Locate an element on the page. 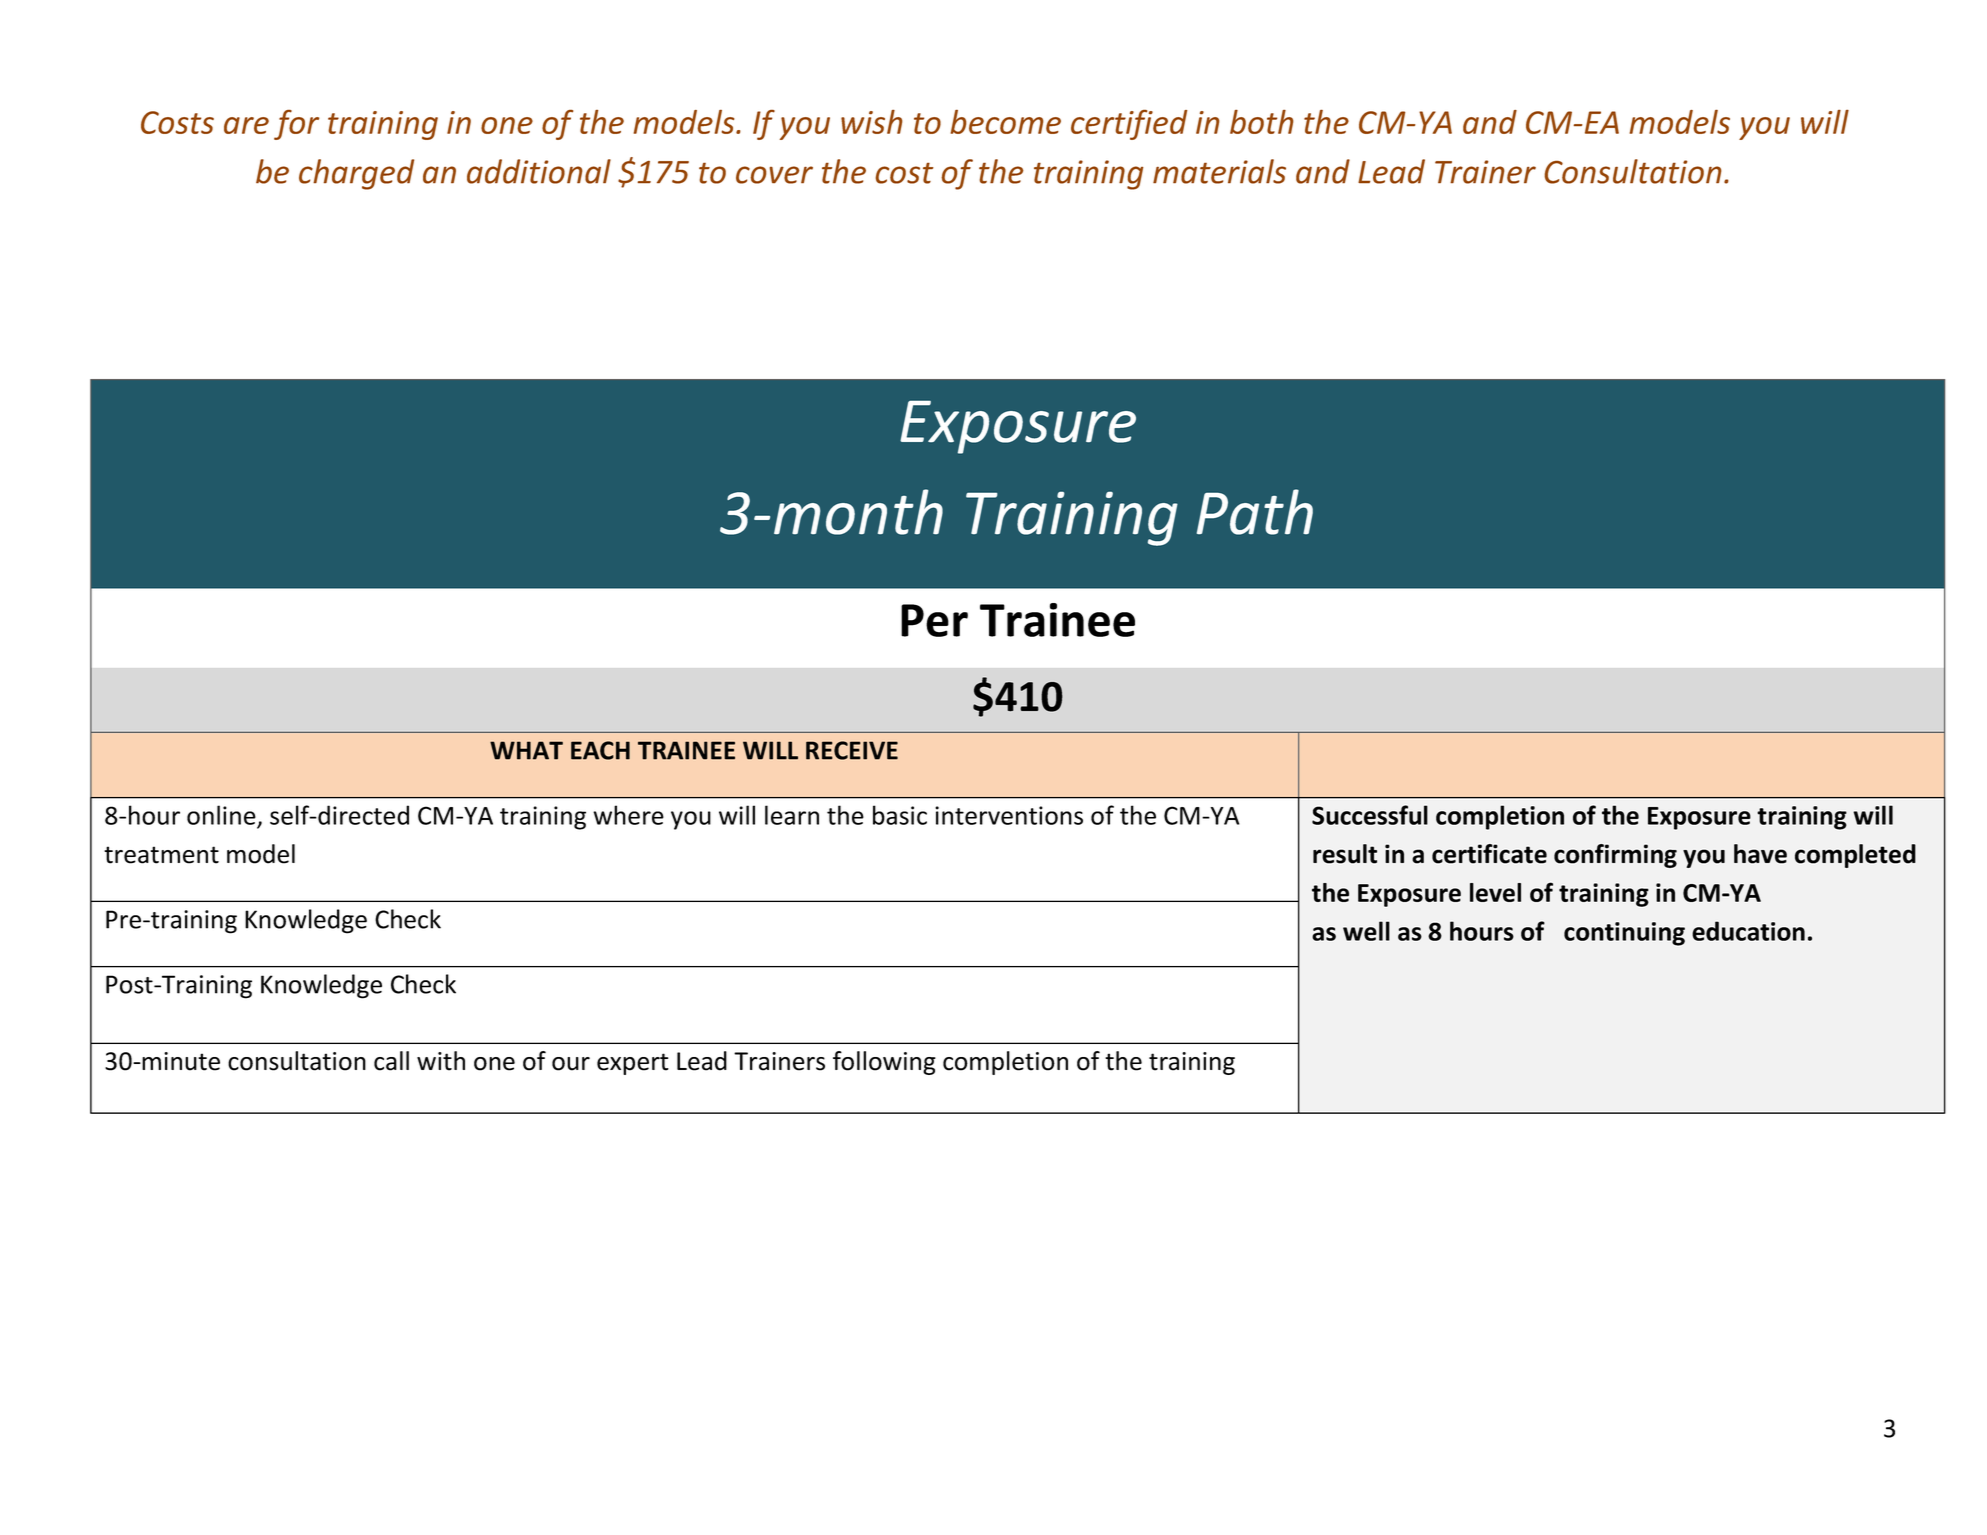 The height and width of the image is (1535, 1987). charged is located at coordinates (356, 174).
